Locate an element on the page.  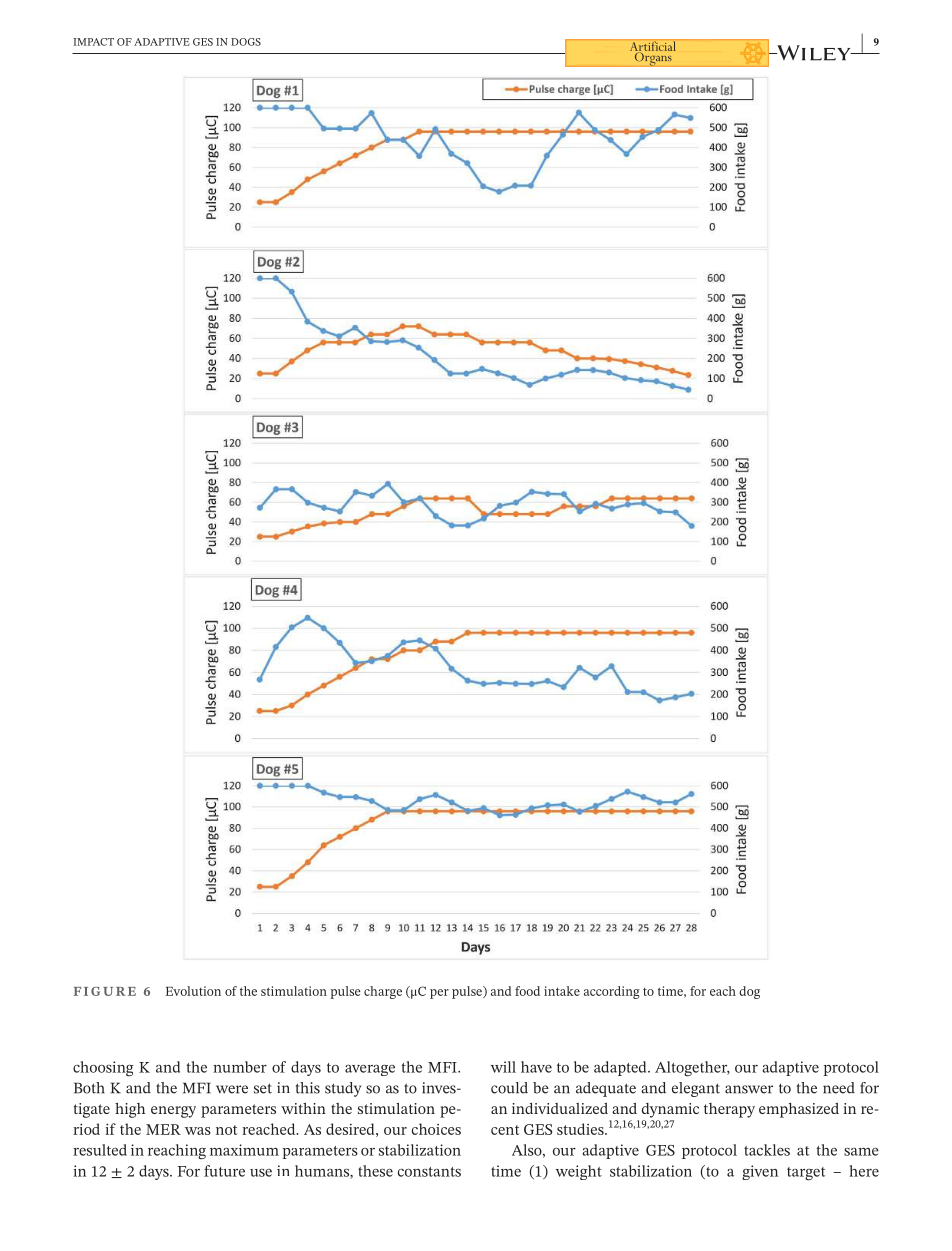
answer is located at coordinates (749, 1089).
